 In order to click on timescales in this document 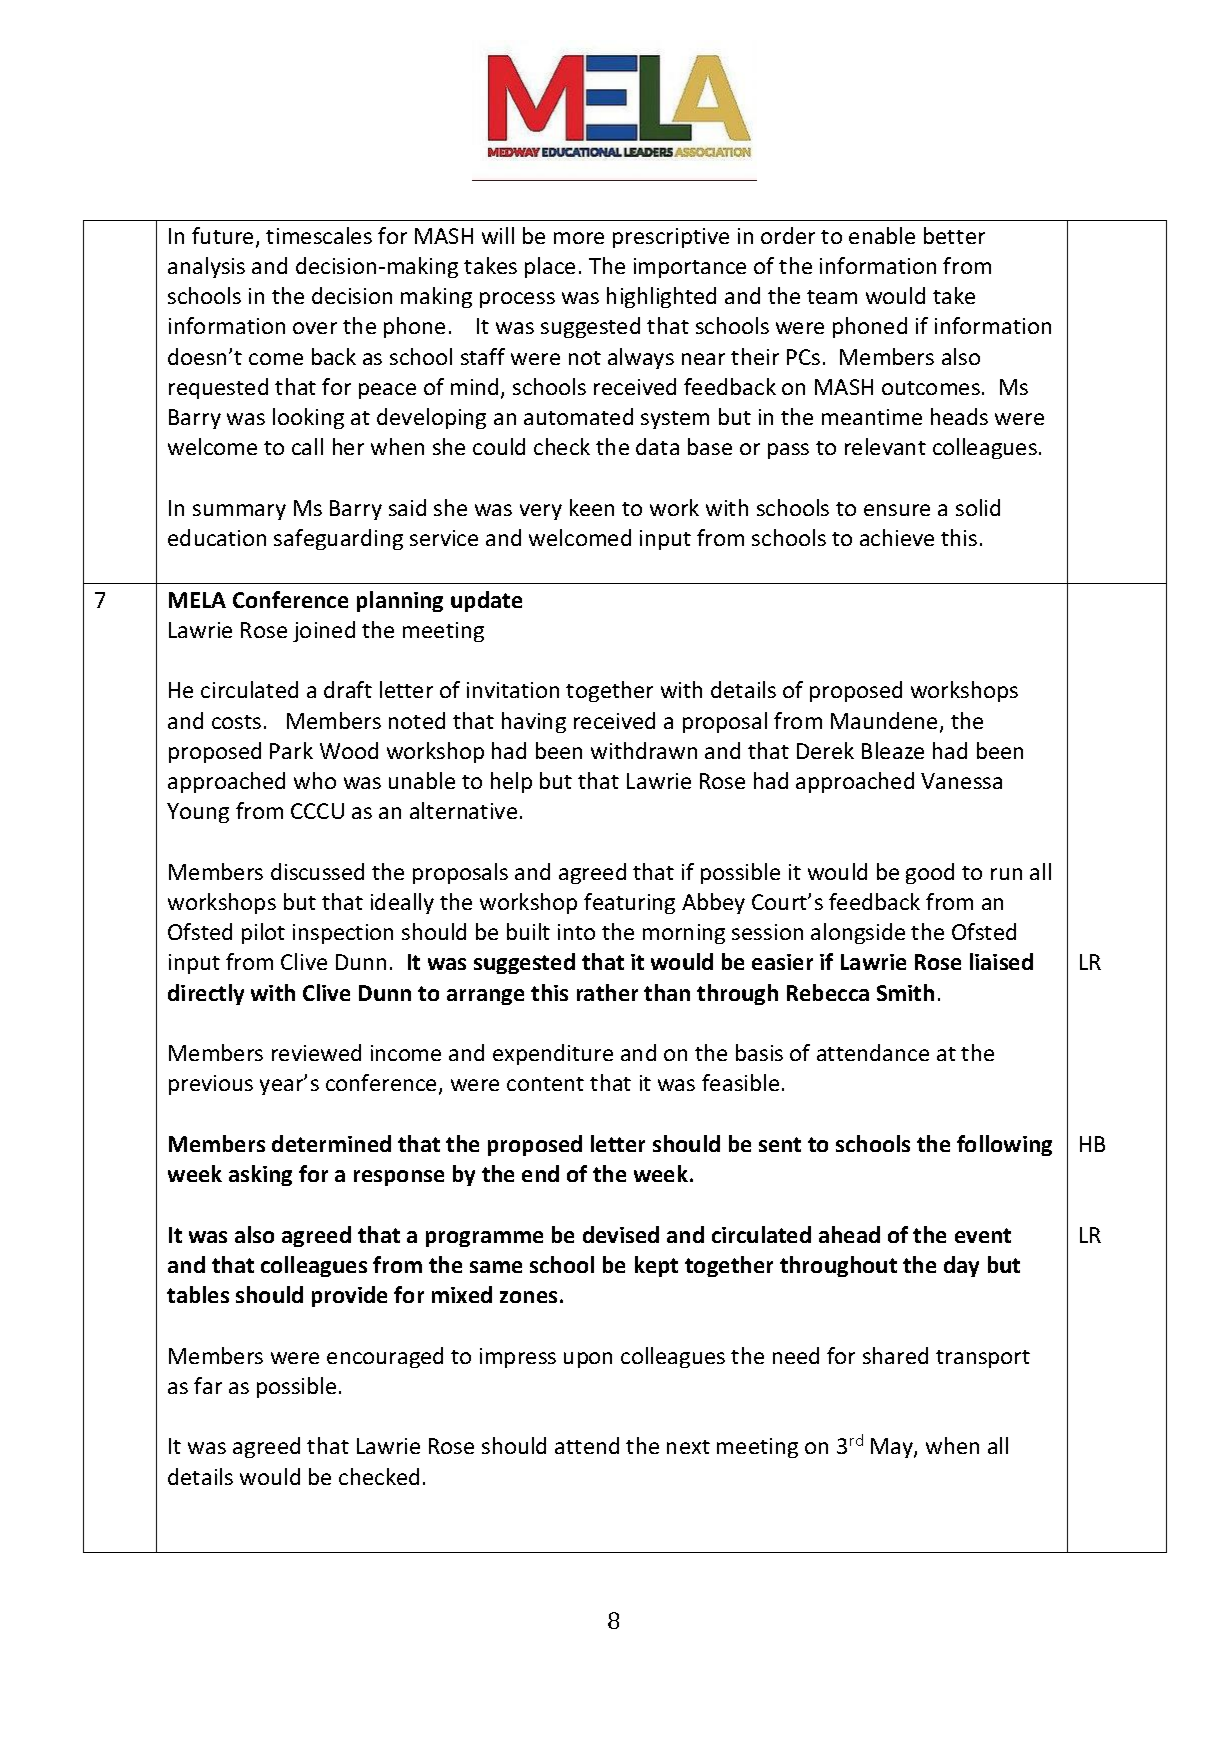, I will do `click(319, 235)`.
